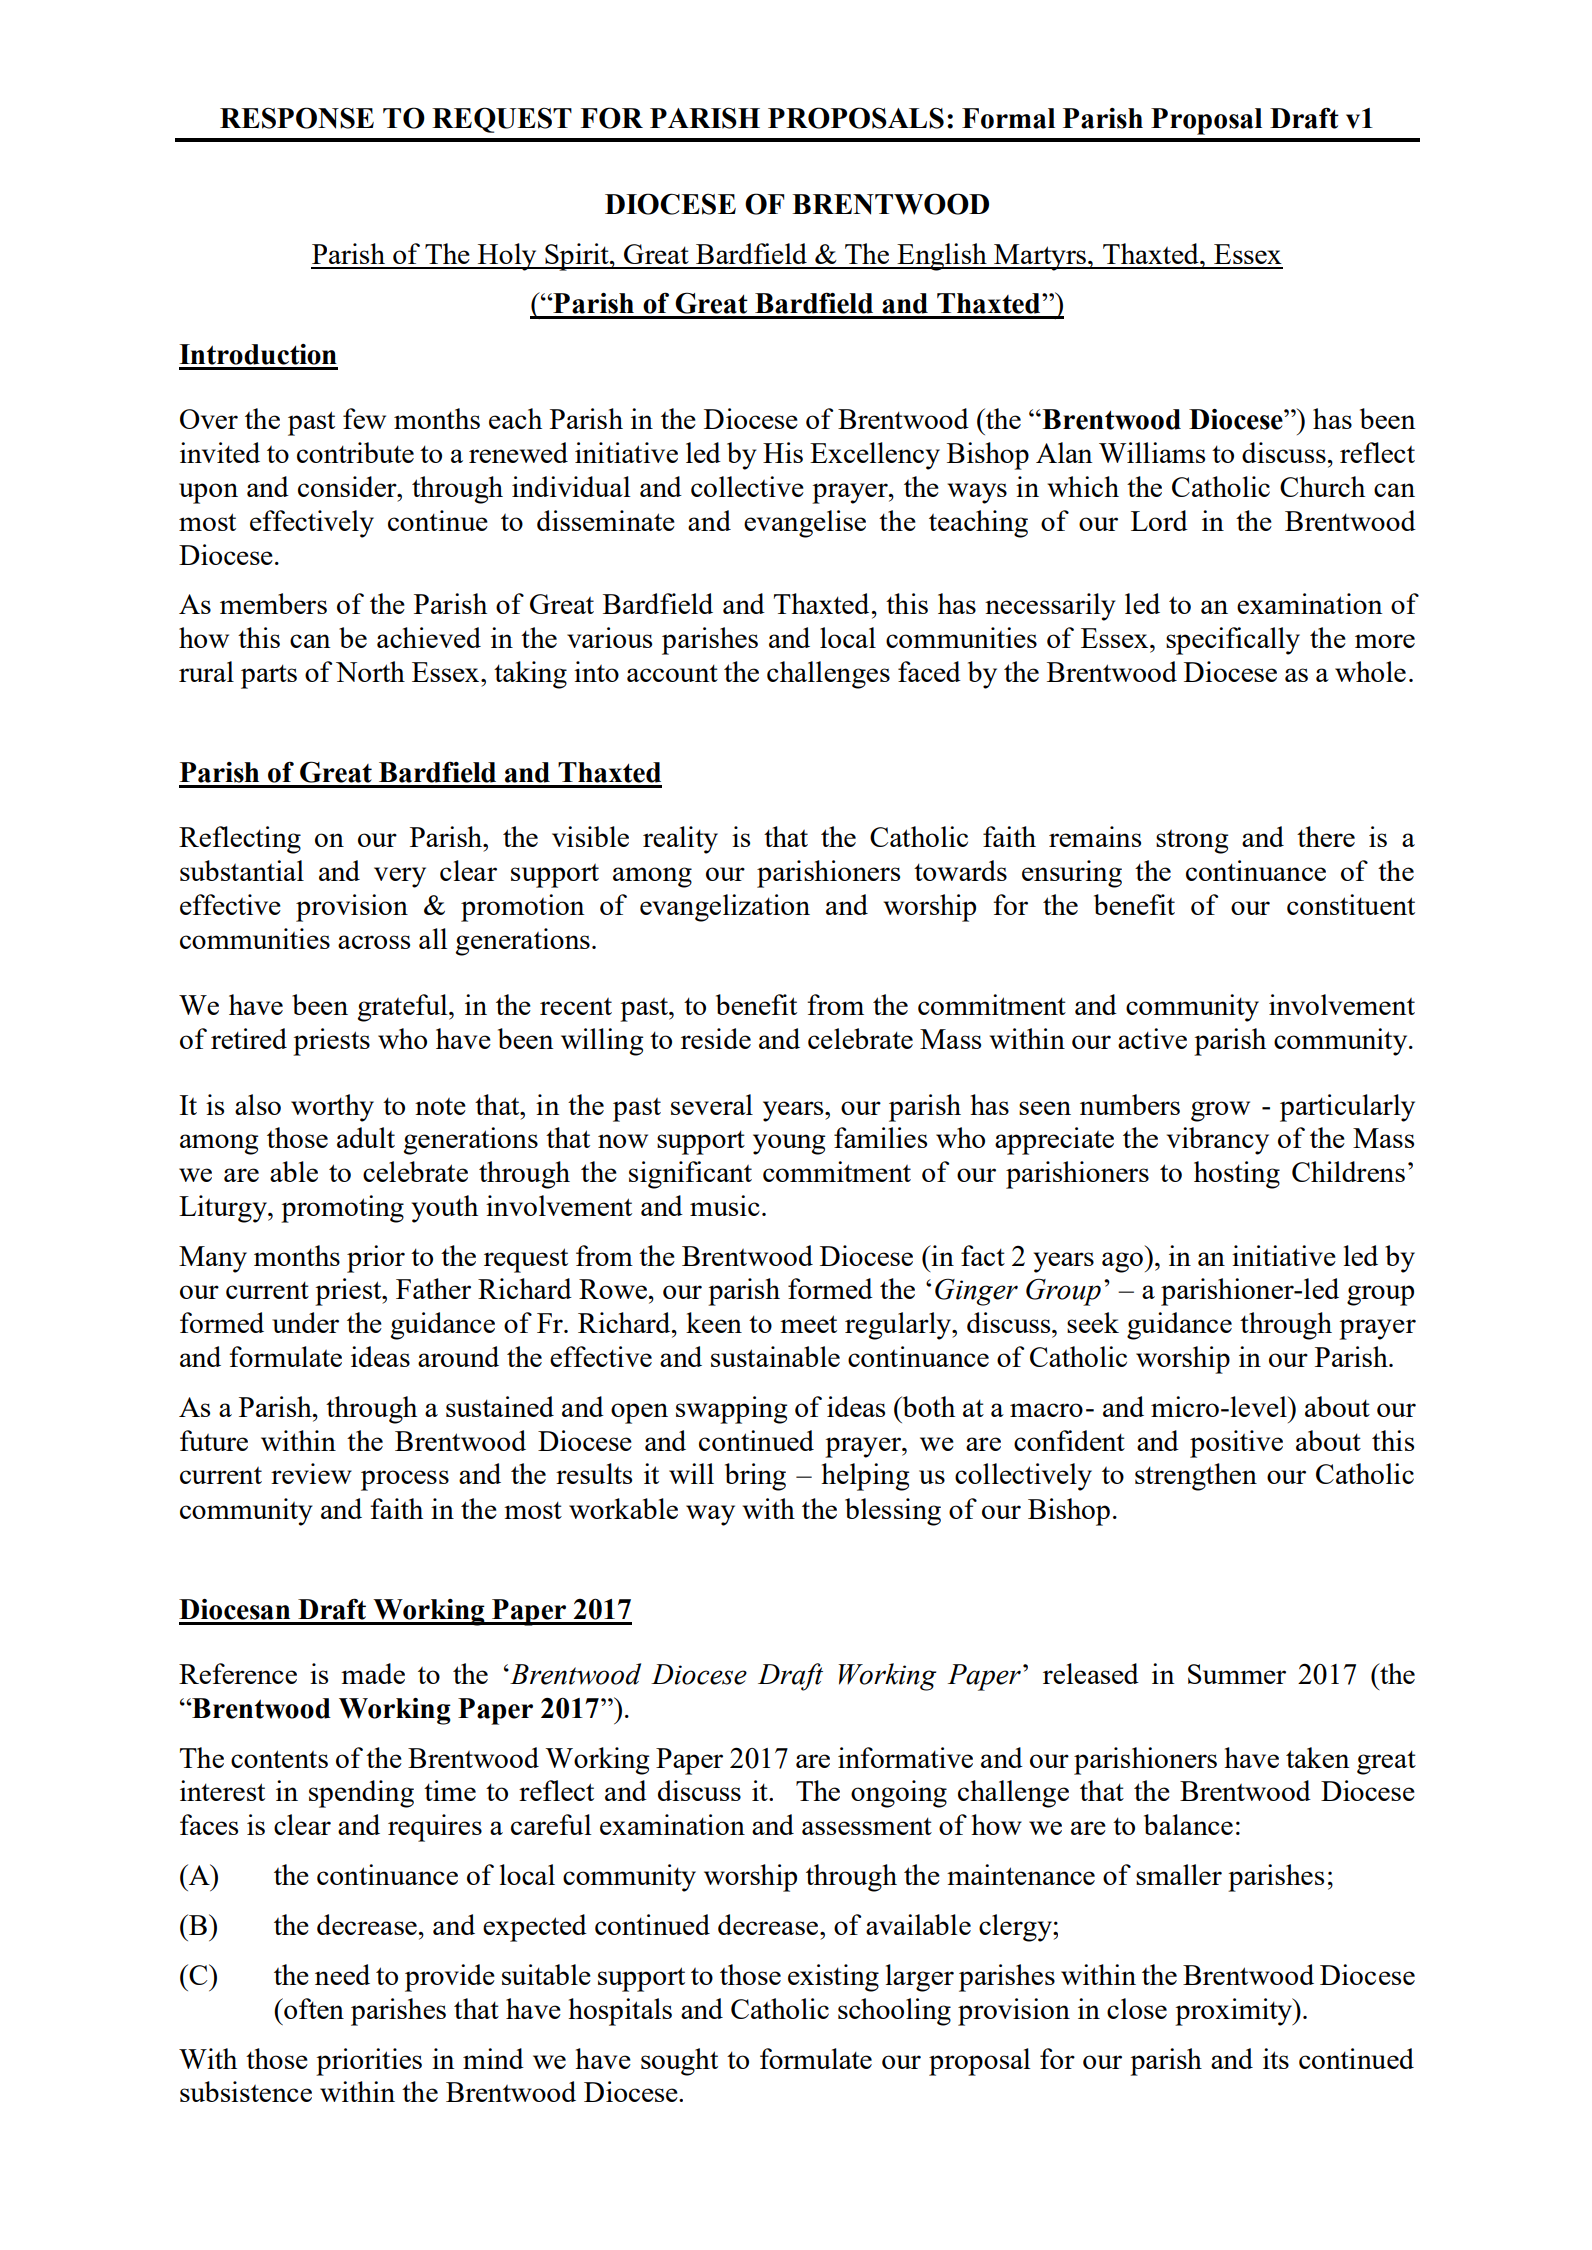  Describe the element at coordinates (1008, 118) in the screenshot. I see `Formal` at that location.
